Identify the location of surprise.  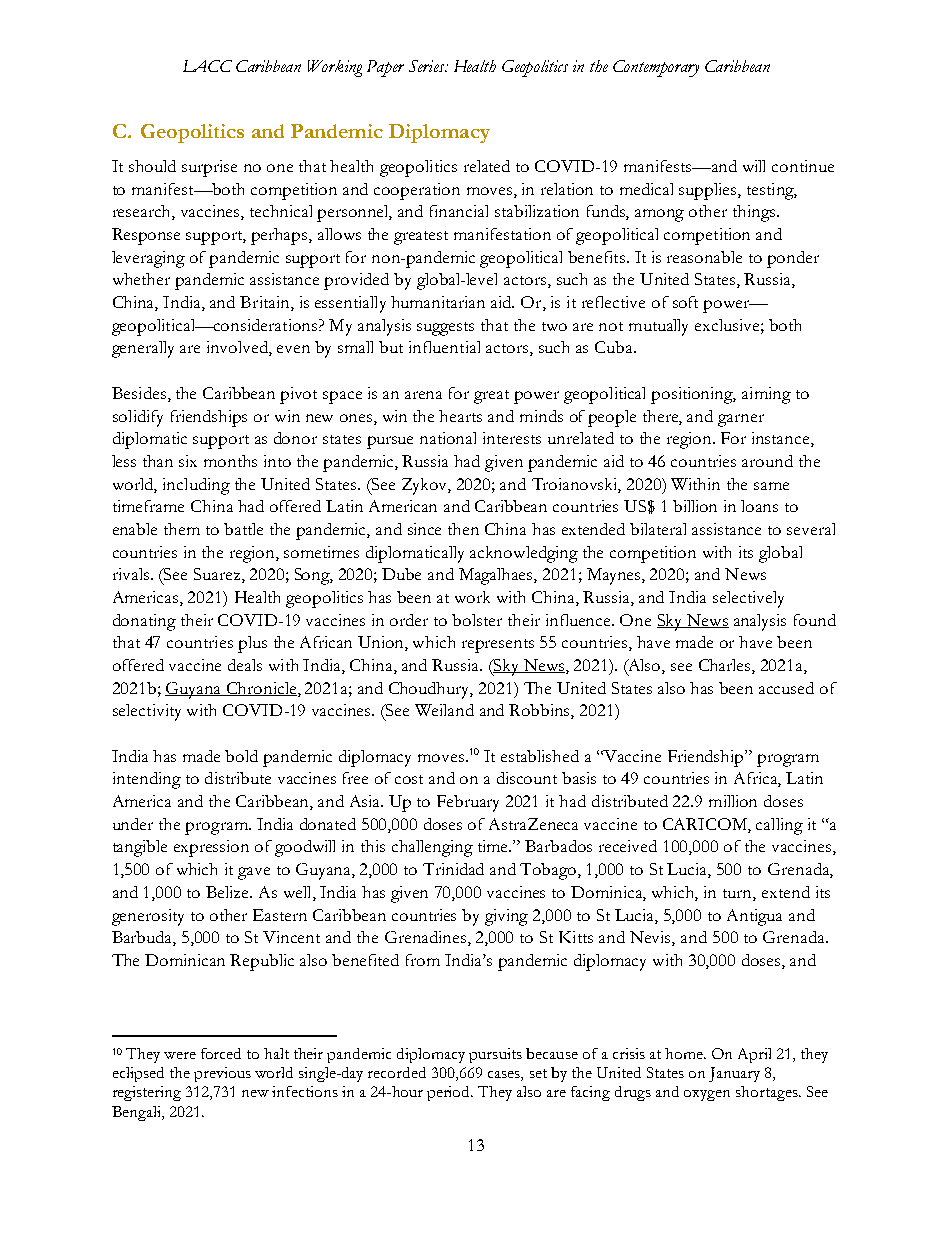
(209, 168).
